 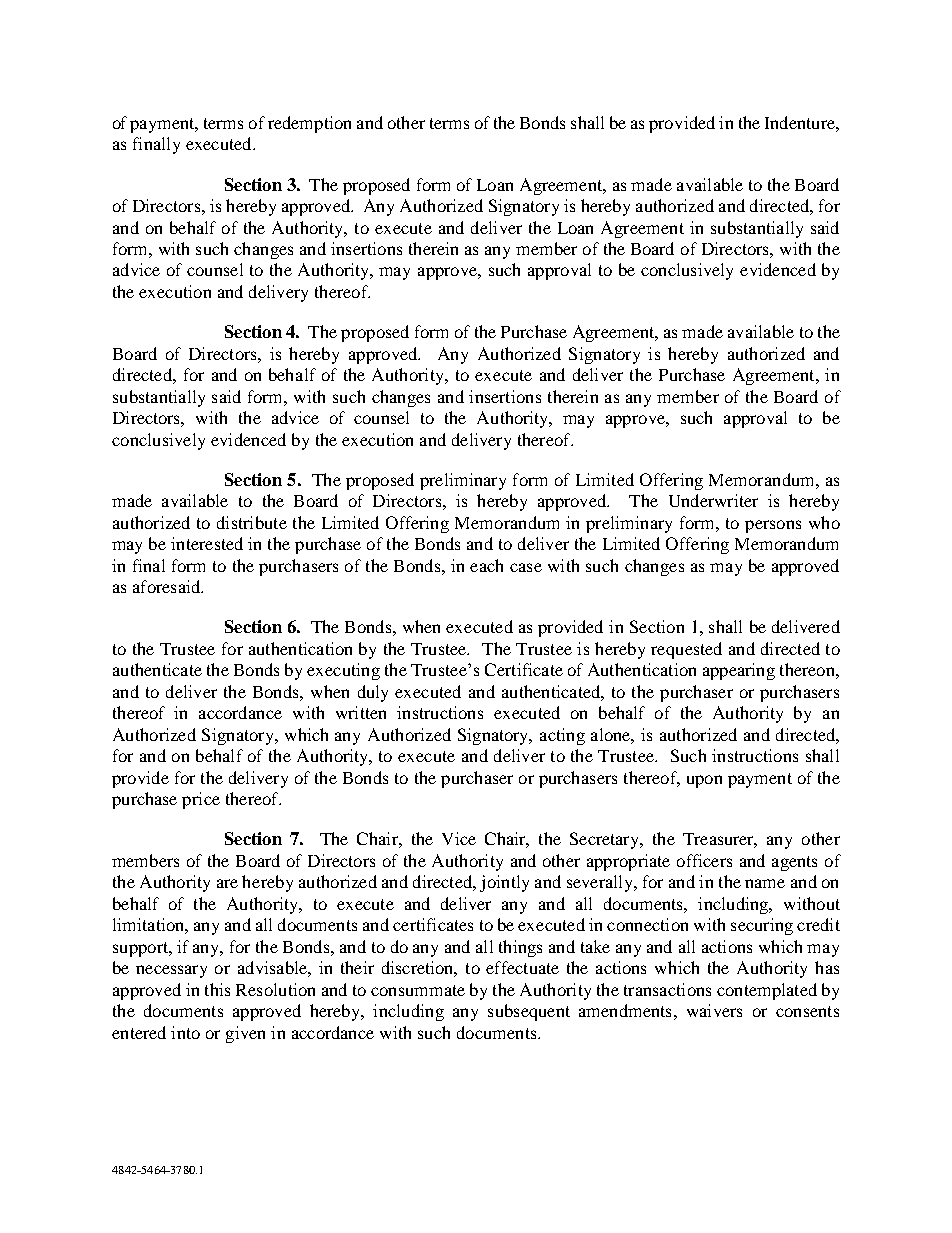 What do you see at coordinates (201, 800) in the page?
I see `price` at bounding box center [201, 800].
